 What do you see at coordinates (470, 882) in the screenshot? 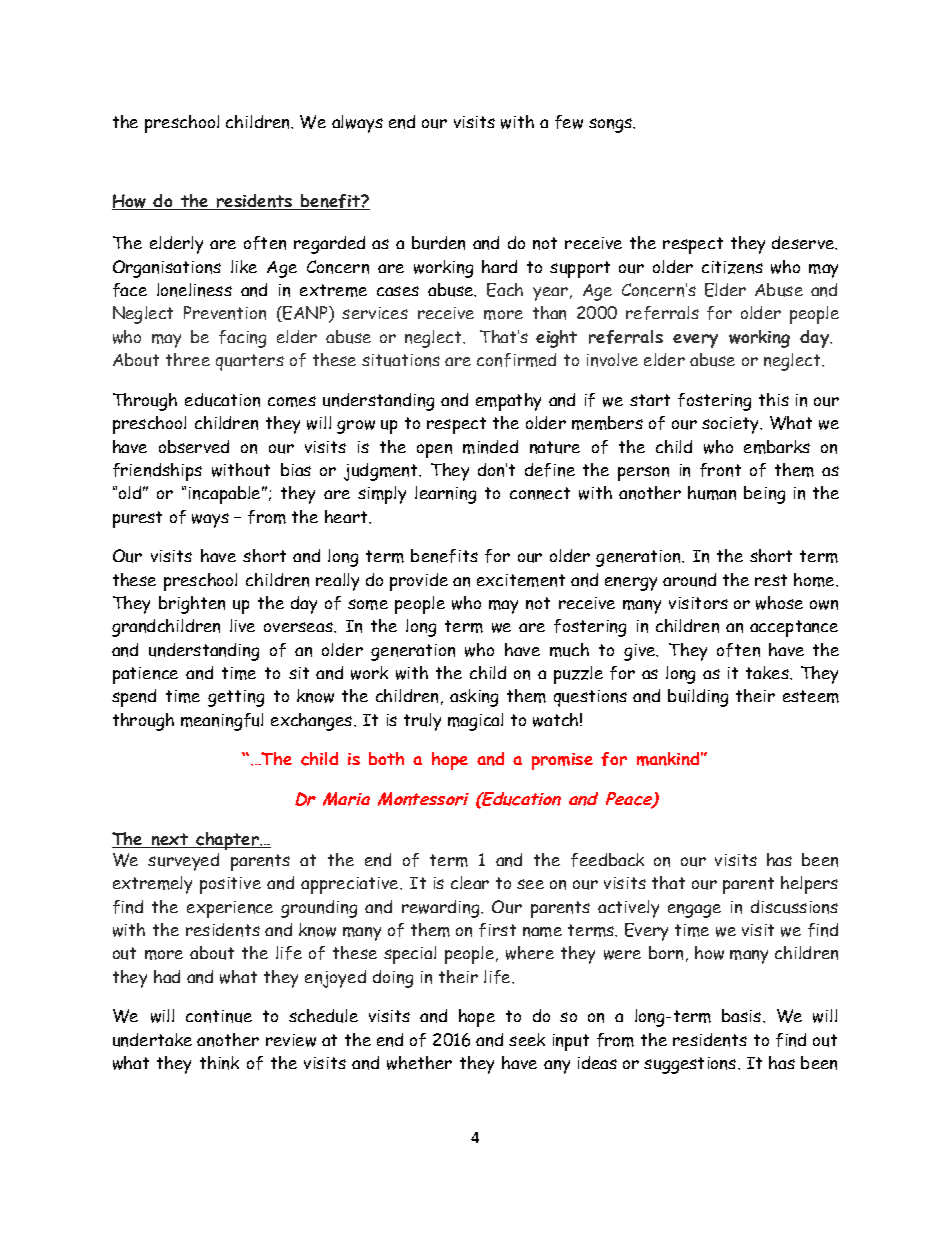
I see `clear` at bounding box center [470, 882].
